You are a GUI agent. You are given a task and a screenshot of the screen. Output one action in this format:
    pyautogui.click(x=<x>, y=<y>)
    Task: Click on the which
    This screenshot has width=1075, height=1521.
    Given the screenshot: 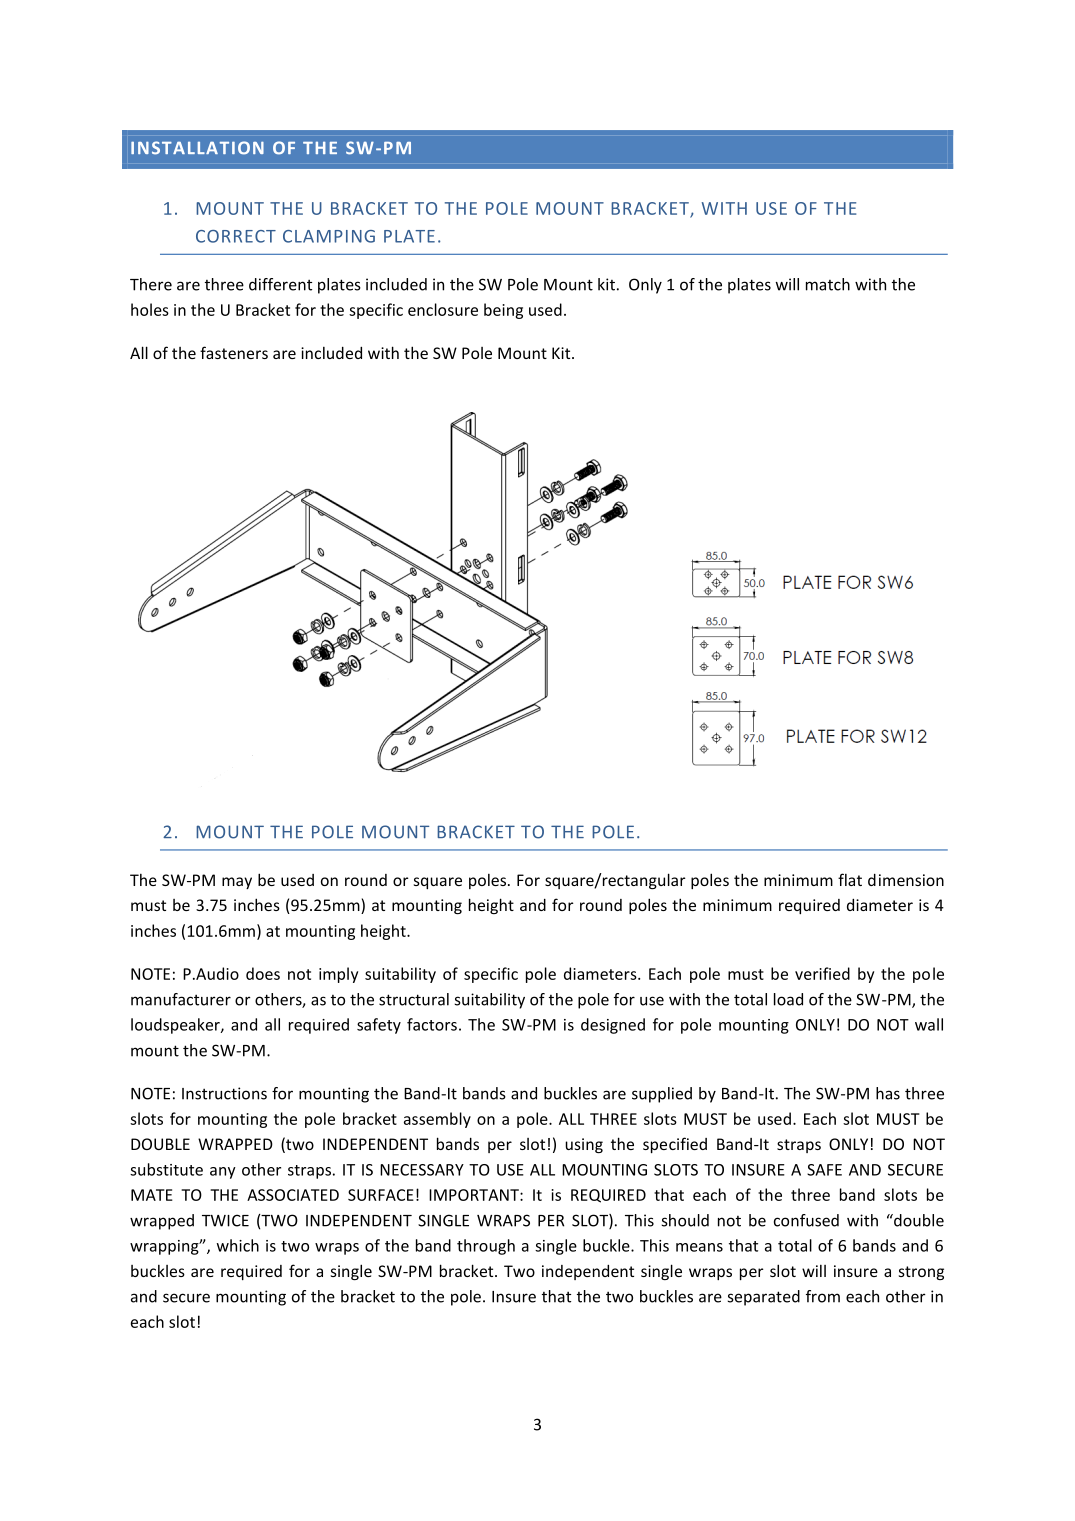 What is the action you would take?
    pyautogui.click(x=238, y=1245)
